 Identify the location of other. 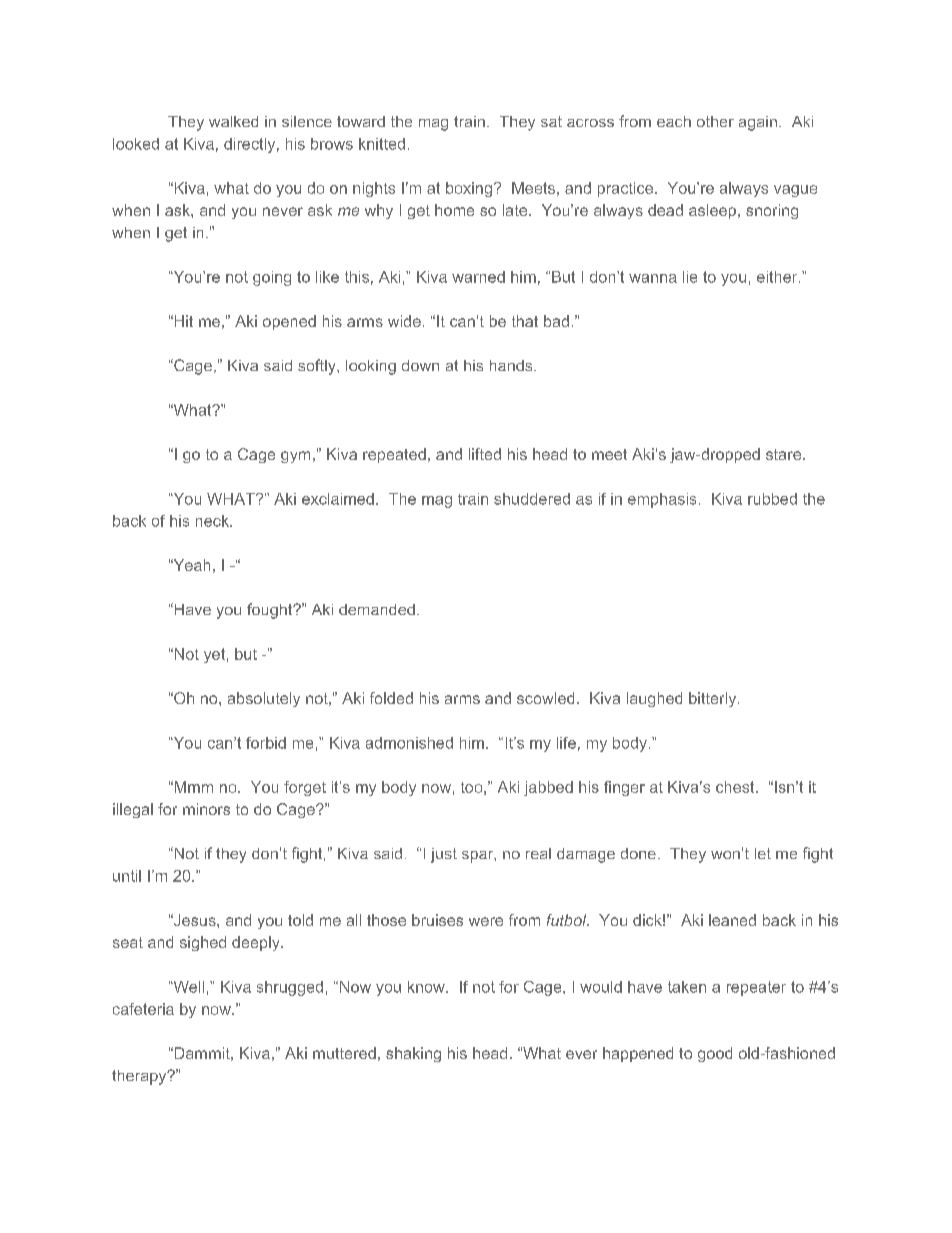
(715, 121).
